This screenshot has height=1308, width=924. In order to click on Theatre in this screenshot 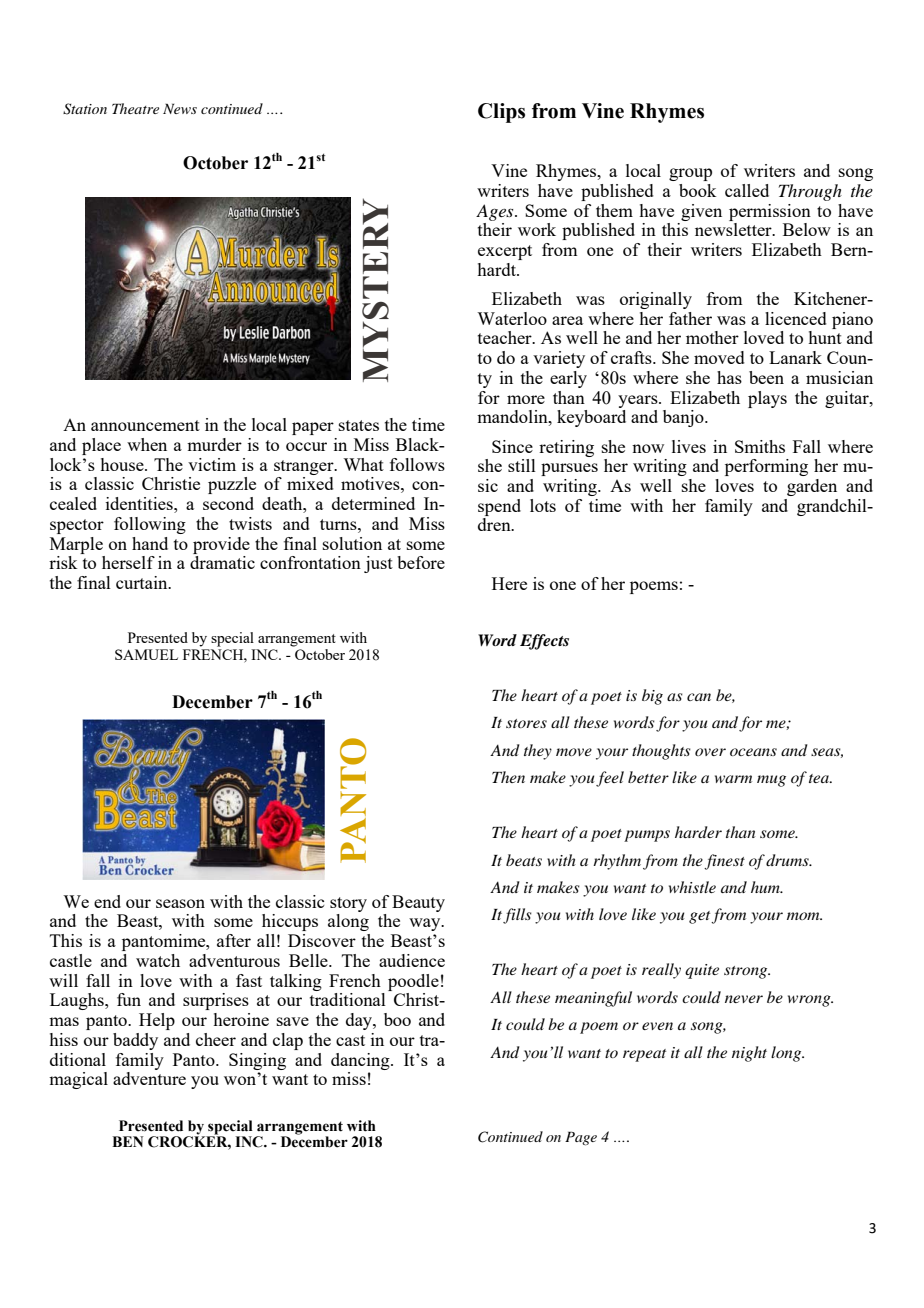, I will do `click(135, 108)`.
